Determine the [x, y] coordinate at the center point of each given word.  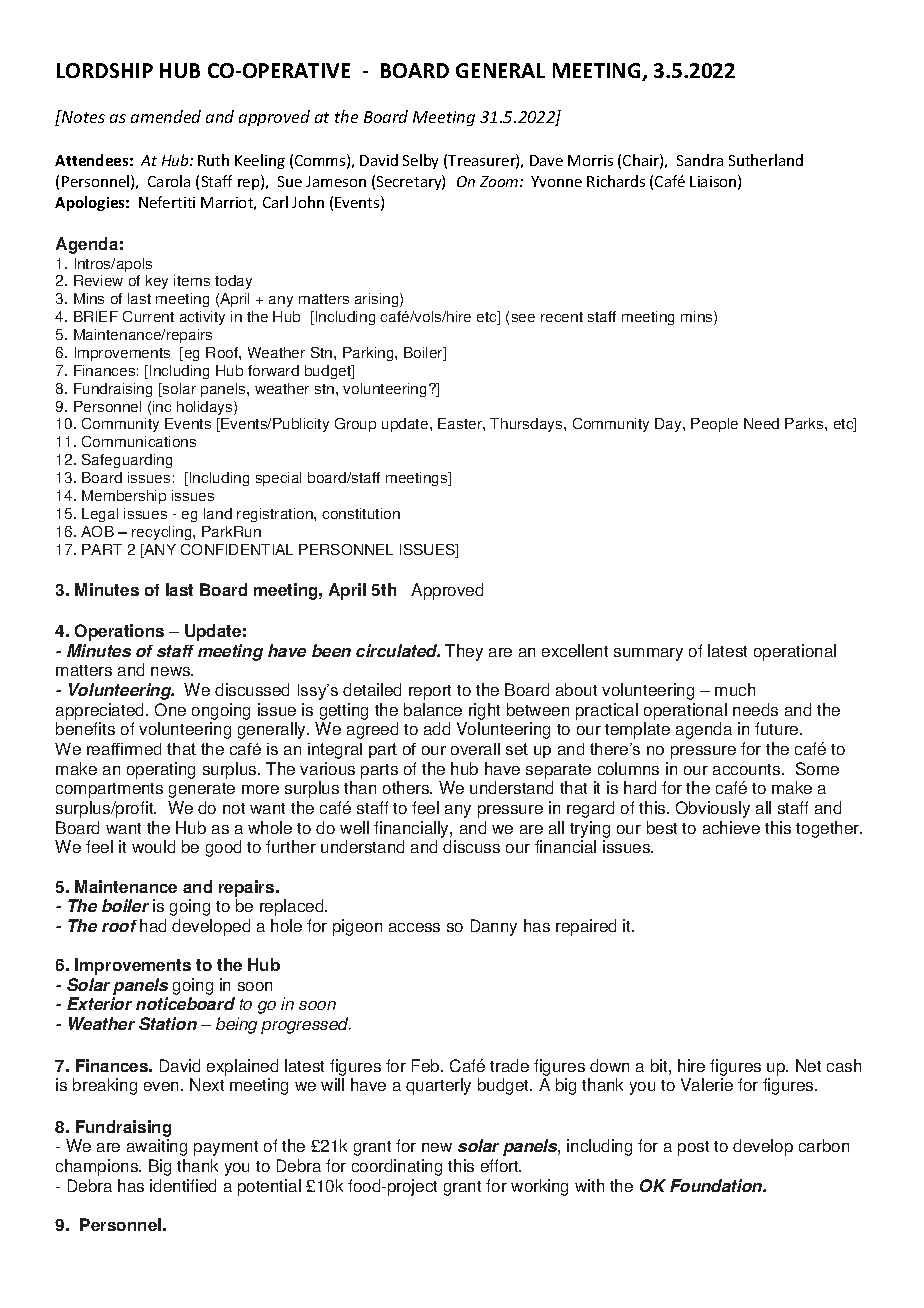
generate [202, 790]
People [714, 425]
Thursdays [527, 425]
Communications [139, 441]
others [407, 787]
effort [501, 1165]
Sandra [700, 160]
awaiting [157, 1147]
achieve [731, 827]
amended [166, 116]
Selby [420, 161]
